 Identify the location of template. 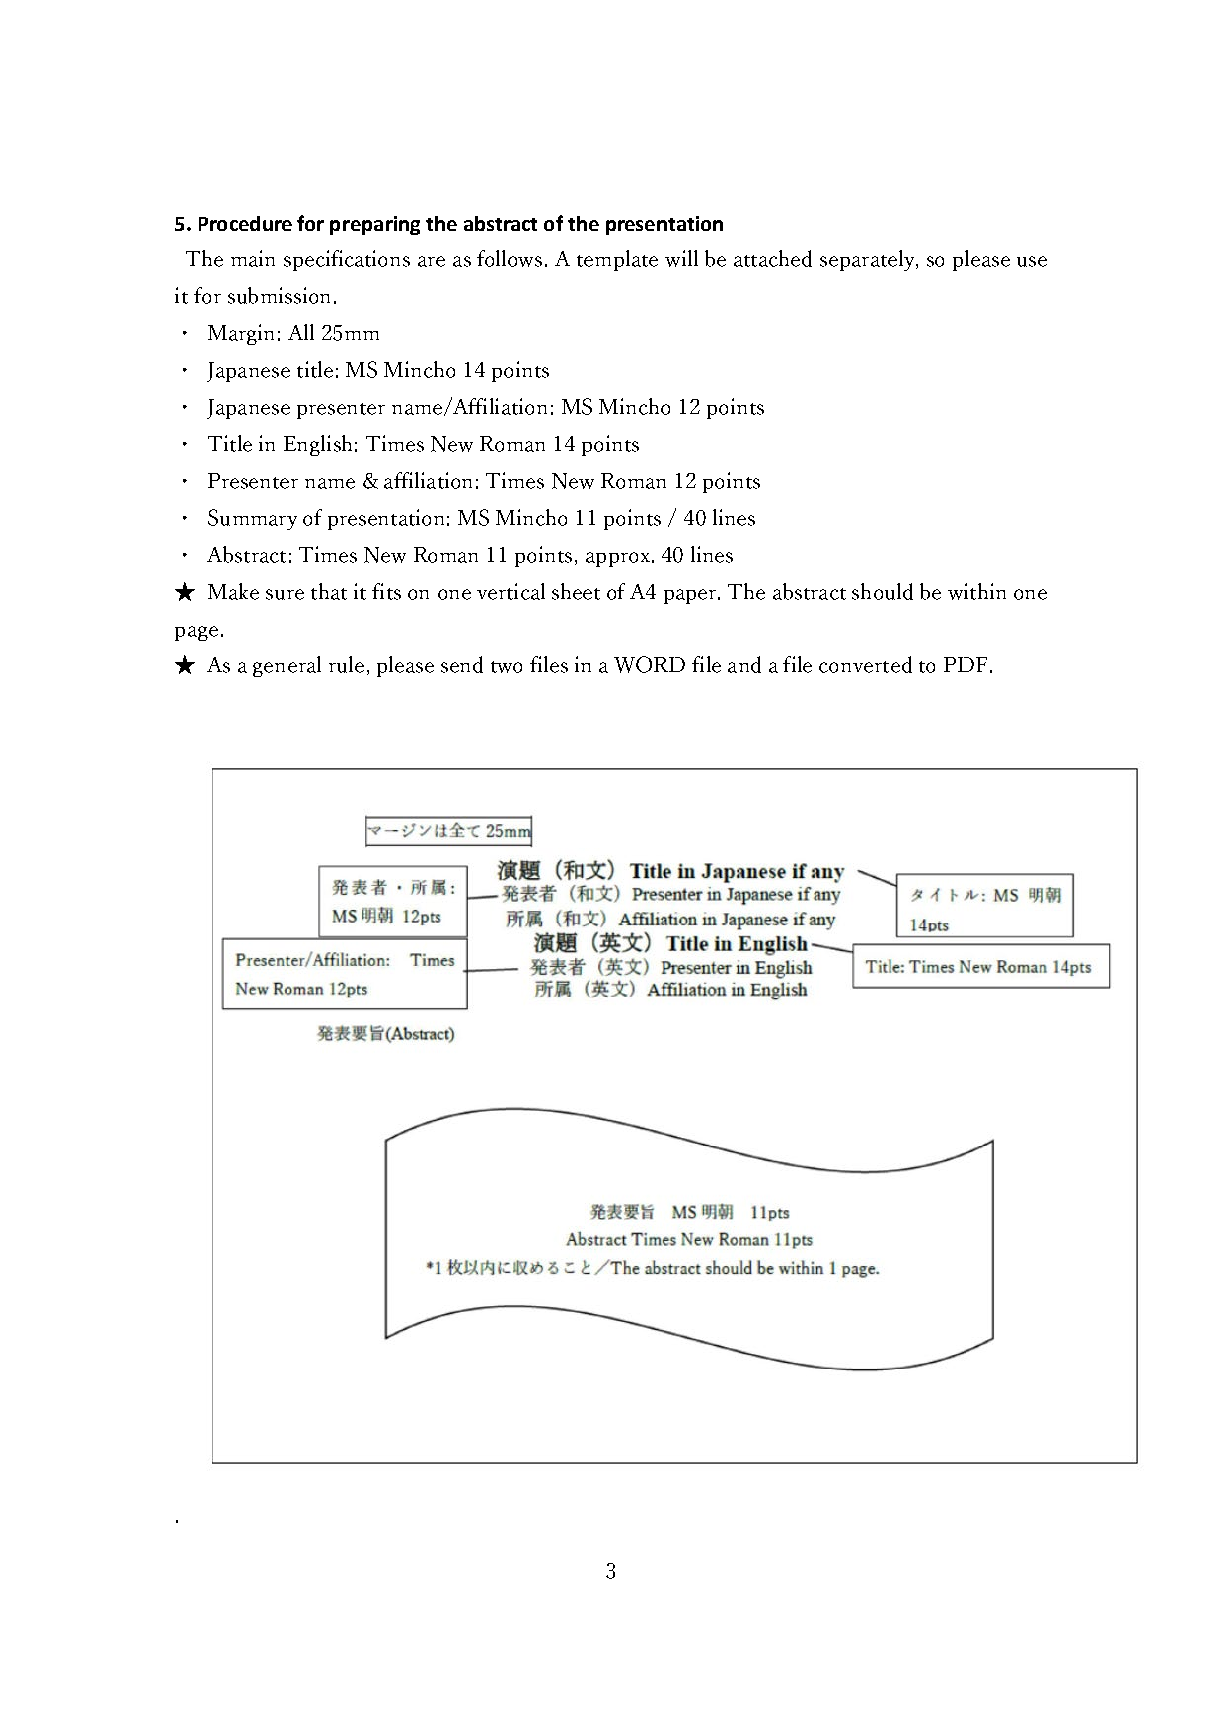
(617, 260).
